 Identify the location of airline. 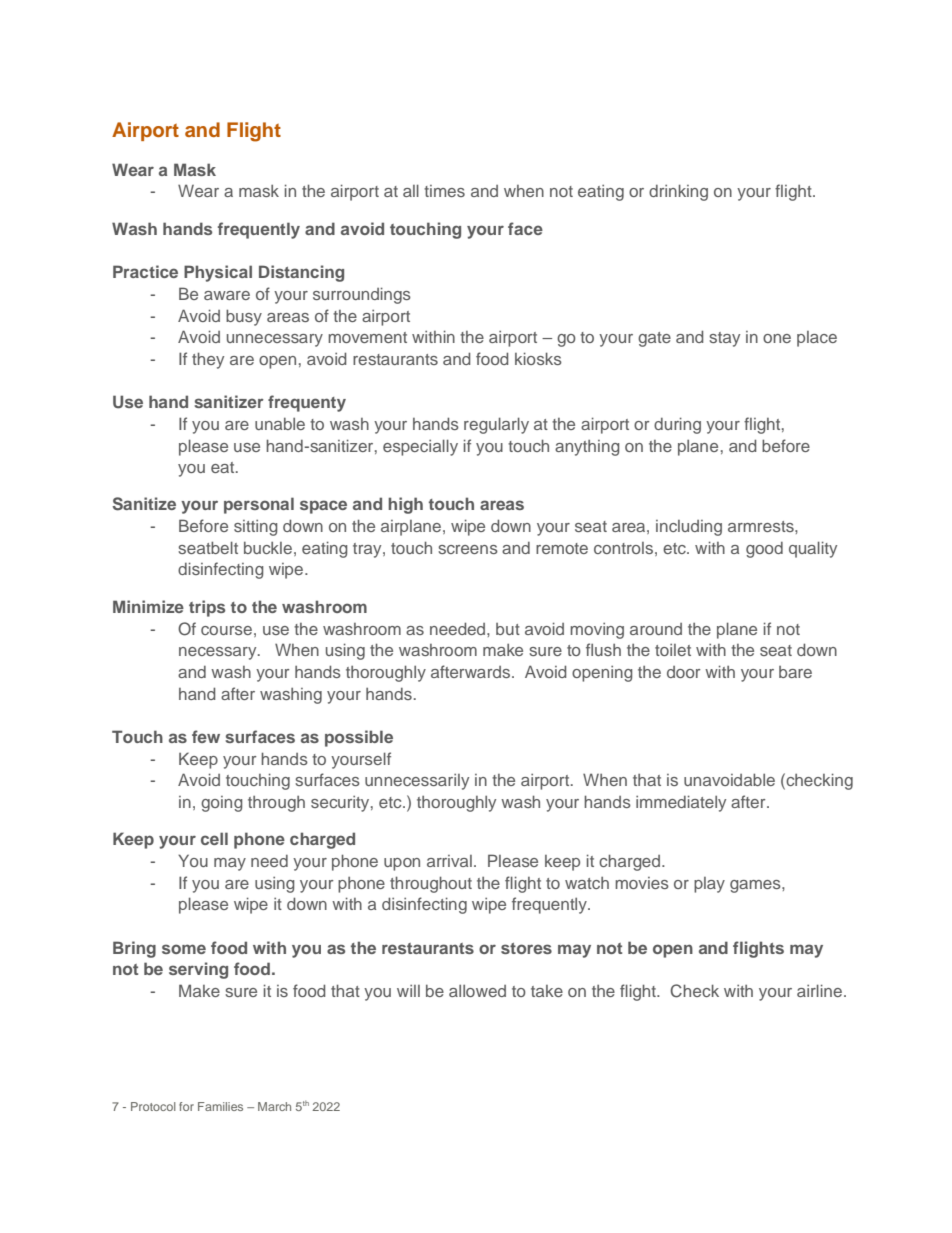
(819, 990).
